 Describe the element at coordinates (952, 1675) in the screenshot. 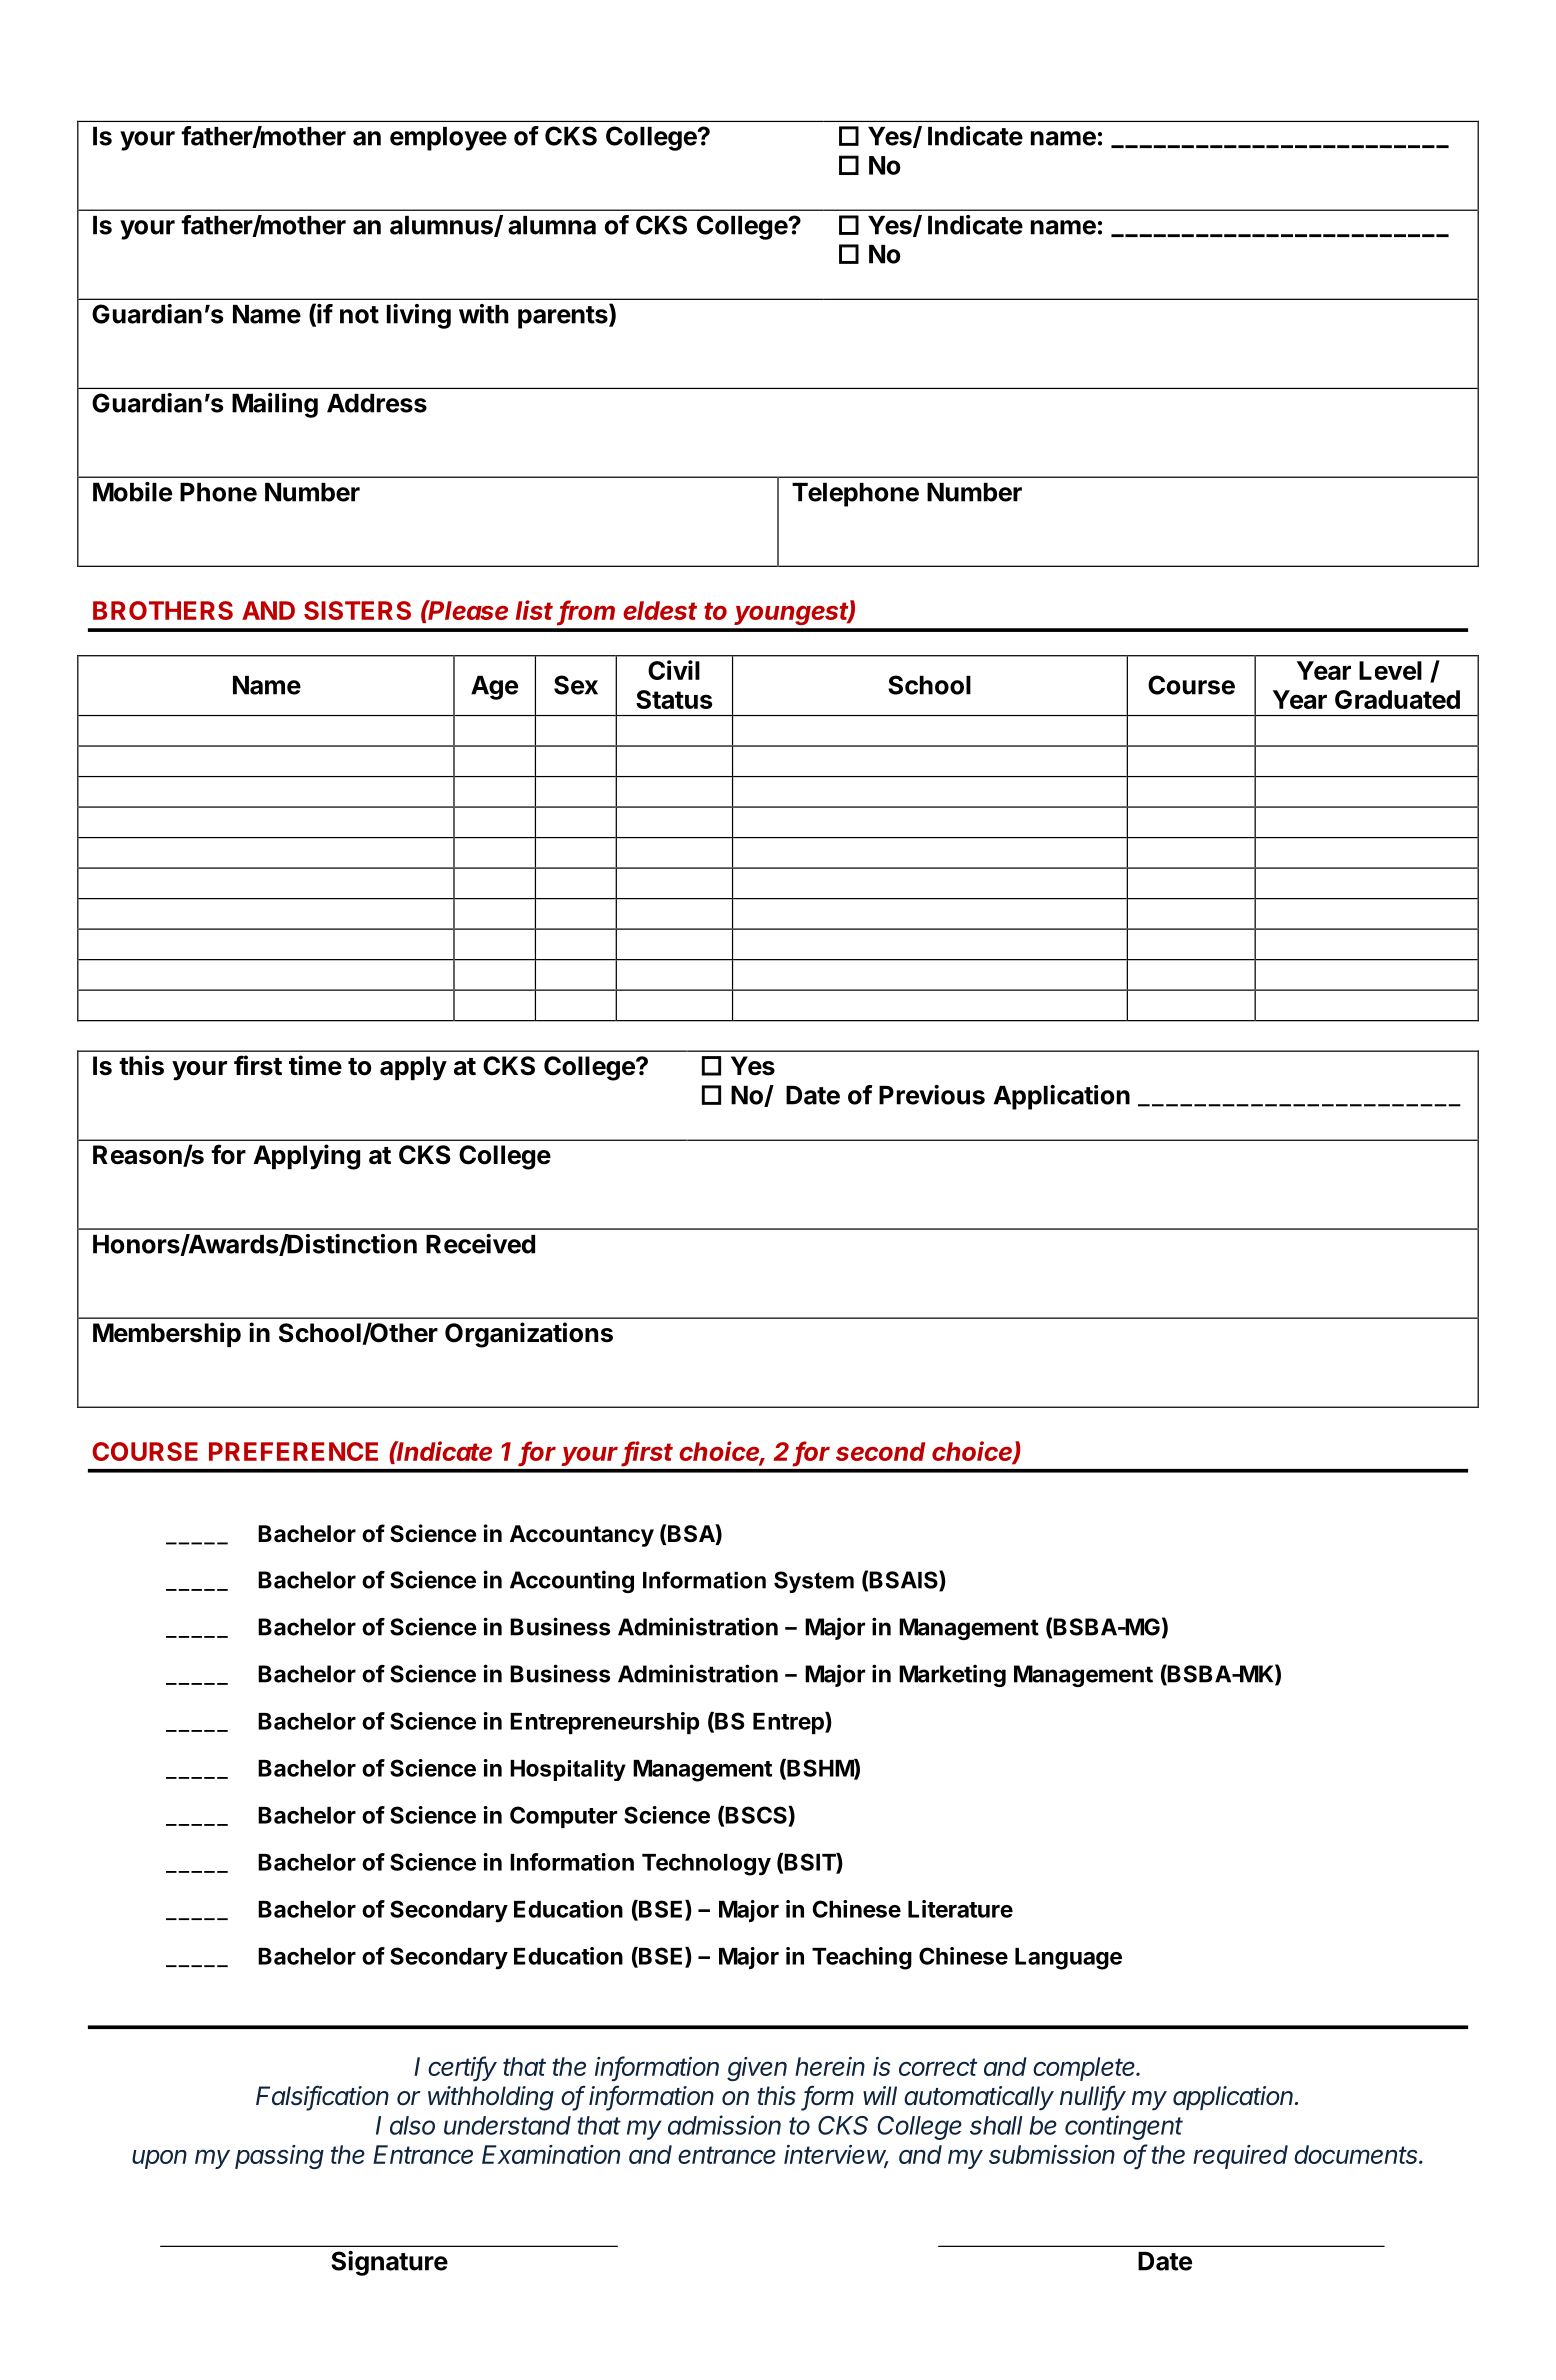

I see `Marketing` at that location.
